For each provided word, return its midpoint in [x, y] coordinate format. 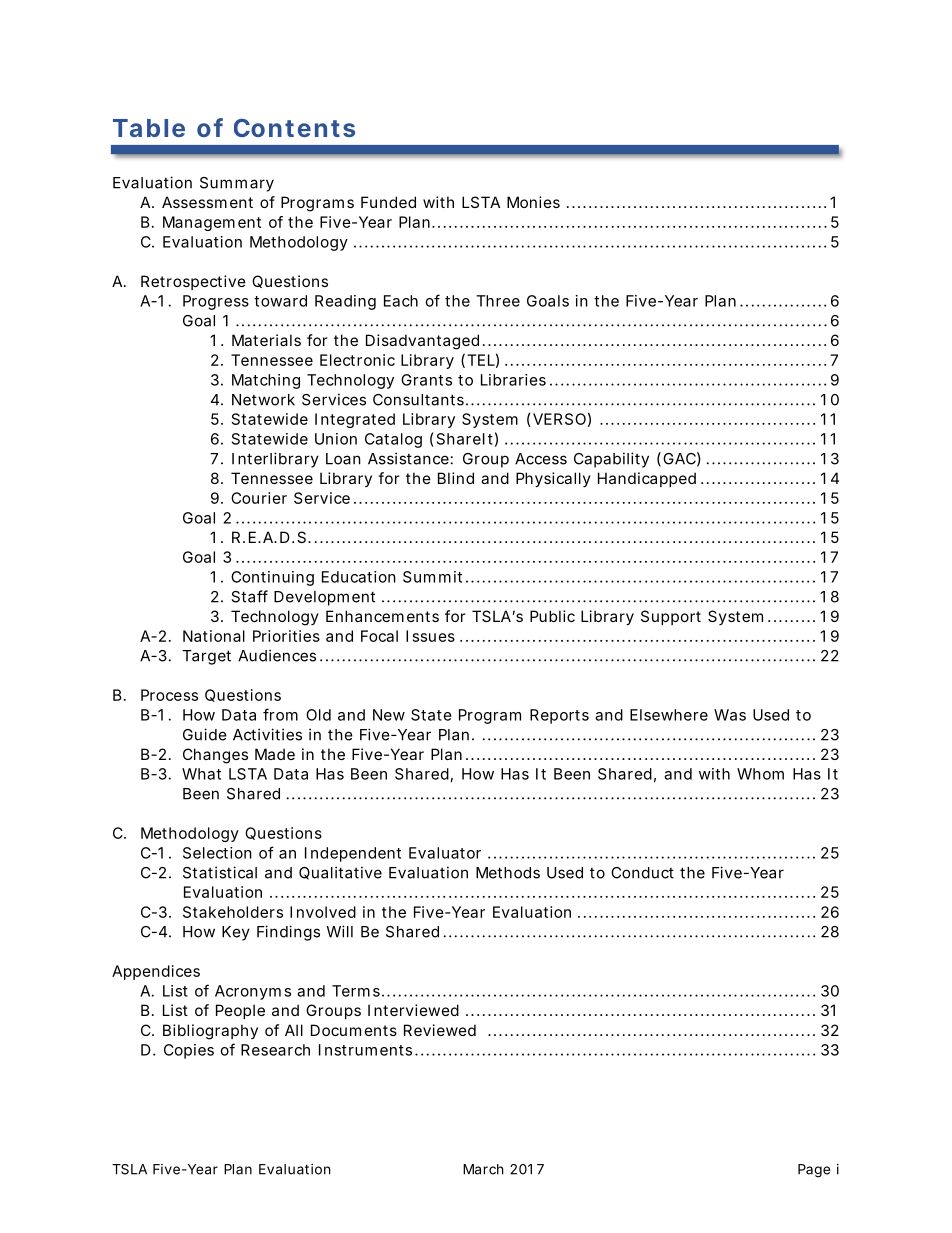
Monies [533, 202]
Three [498, 301]
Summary [237, 184]
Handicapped [647, 479]
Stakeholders [233, 912]
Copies [189, 1051]
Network [263, 400]
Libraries [513, 380]
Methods [508, 873]
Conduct [642, 873]
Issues [430, 636]
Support [671, 617]
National [214, 636]
